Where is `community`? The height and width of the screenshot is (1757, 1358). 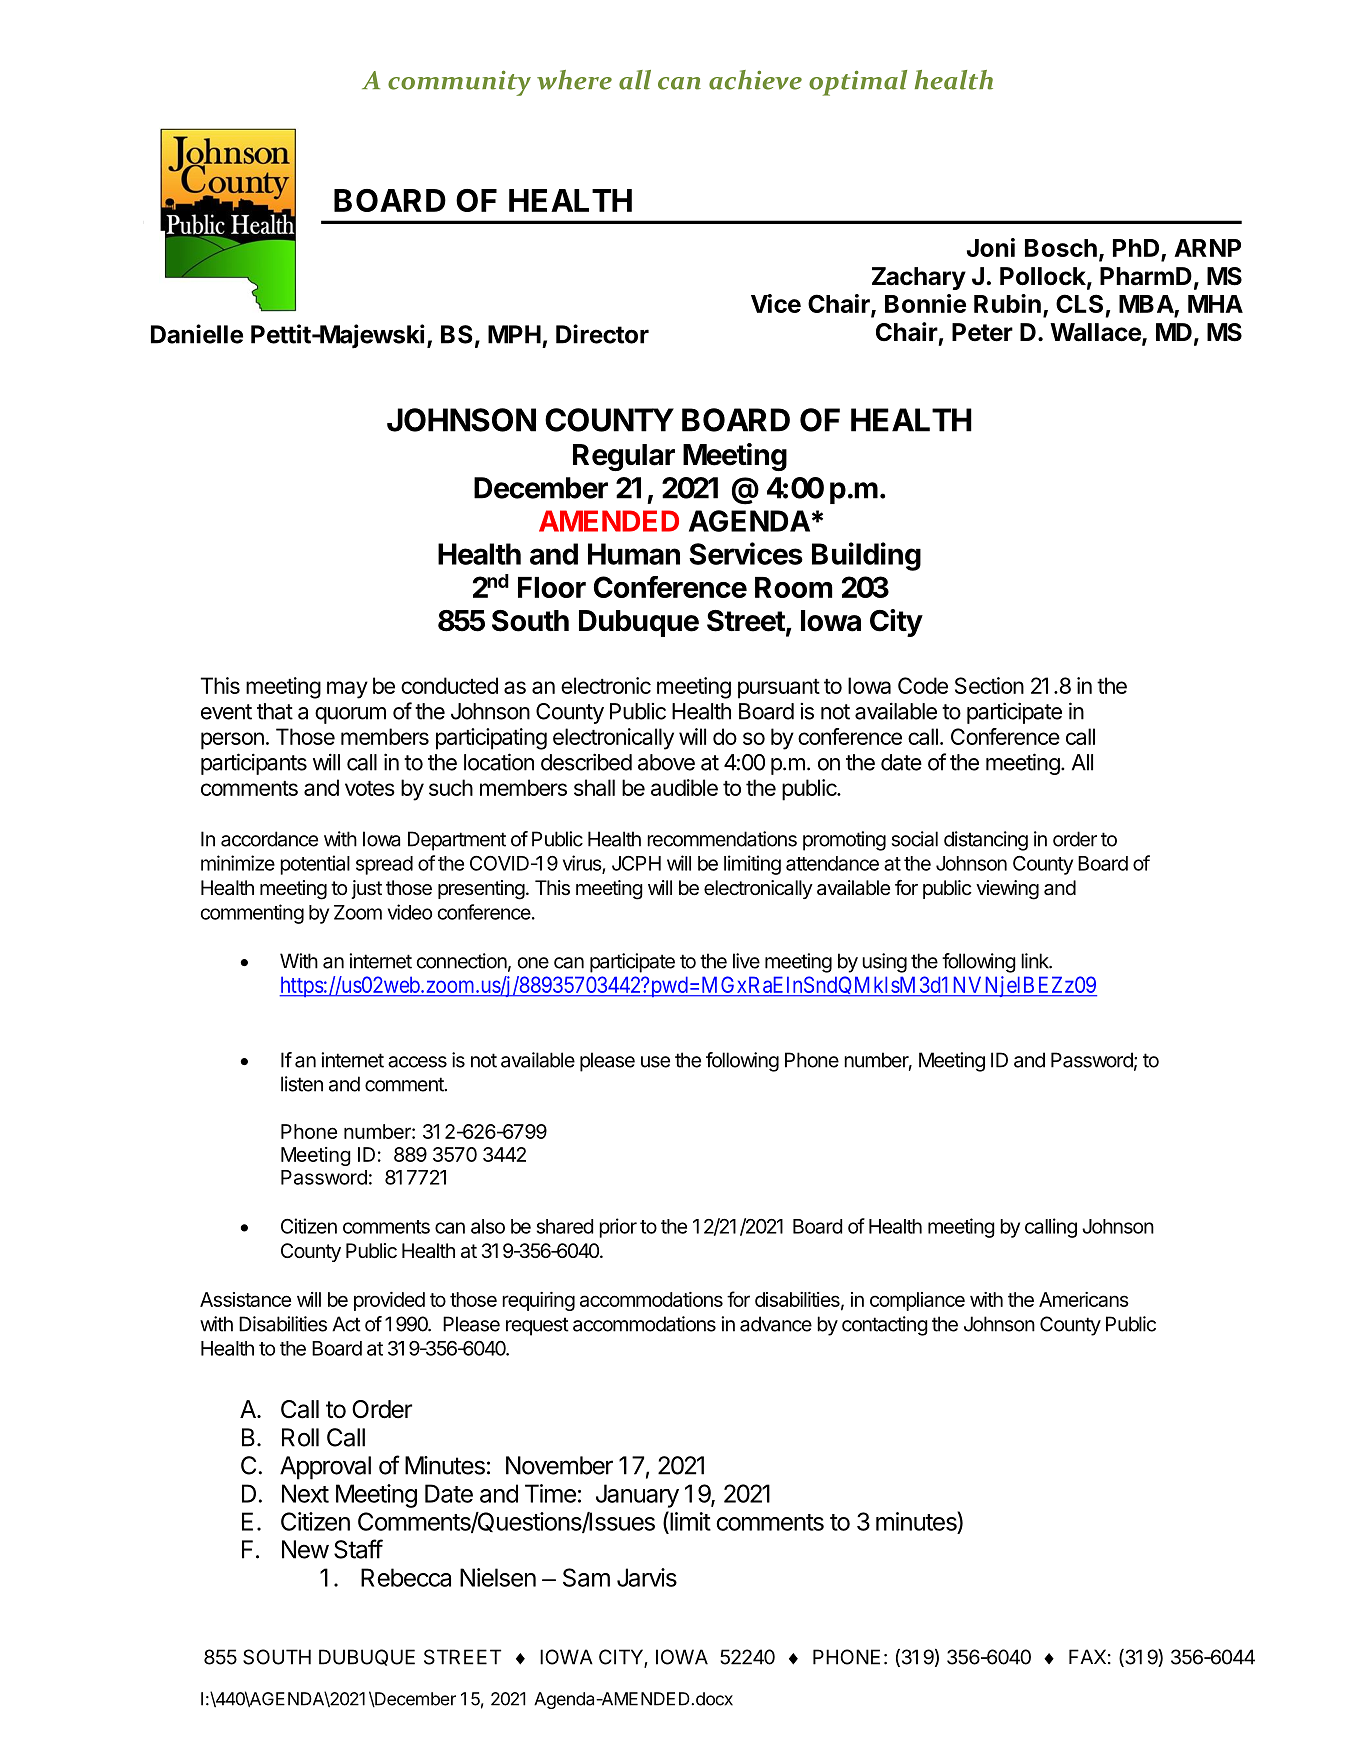 community is located at coordinates (459, 83).
